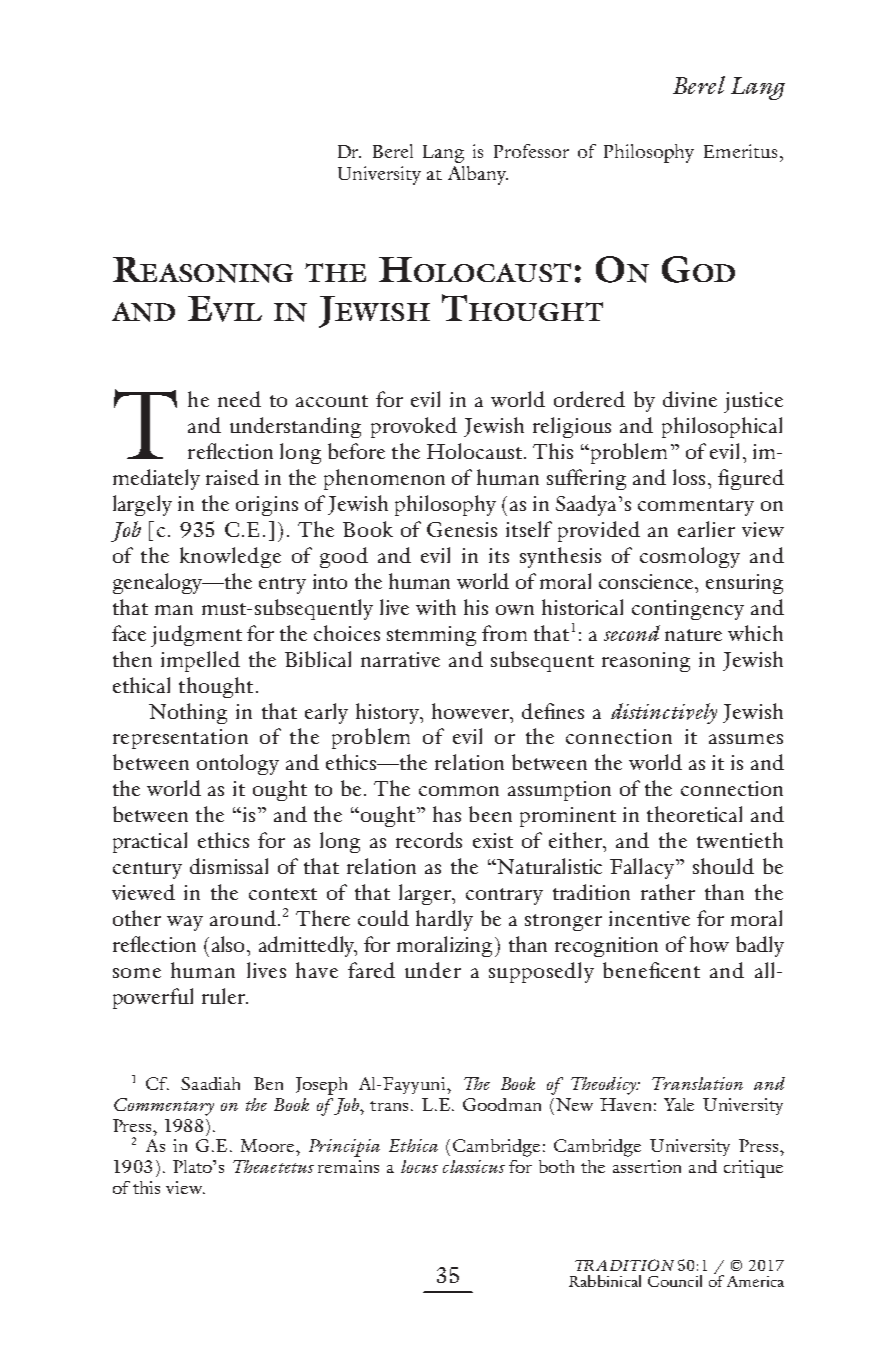 The height and width of the image is (1345, 896). I want to click on need, so click(239, 399).
